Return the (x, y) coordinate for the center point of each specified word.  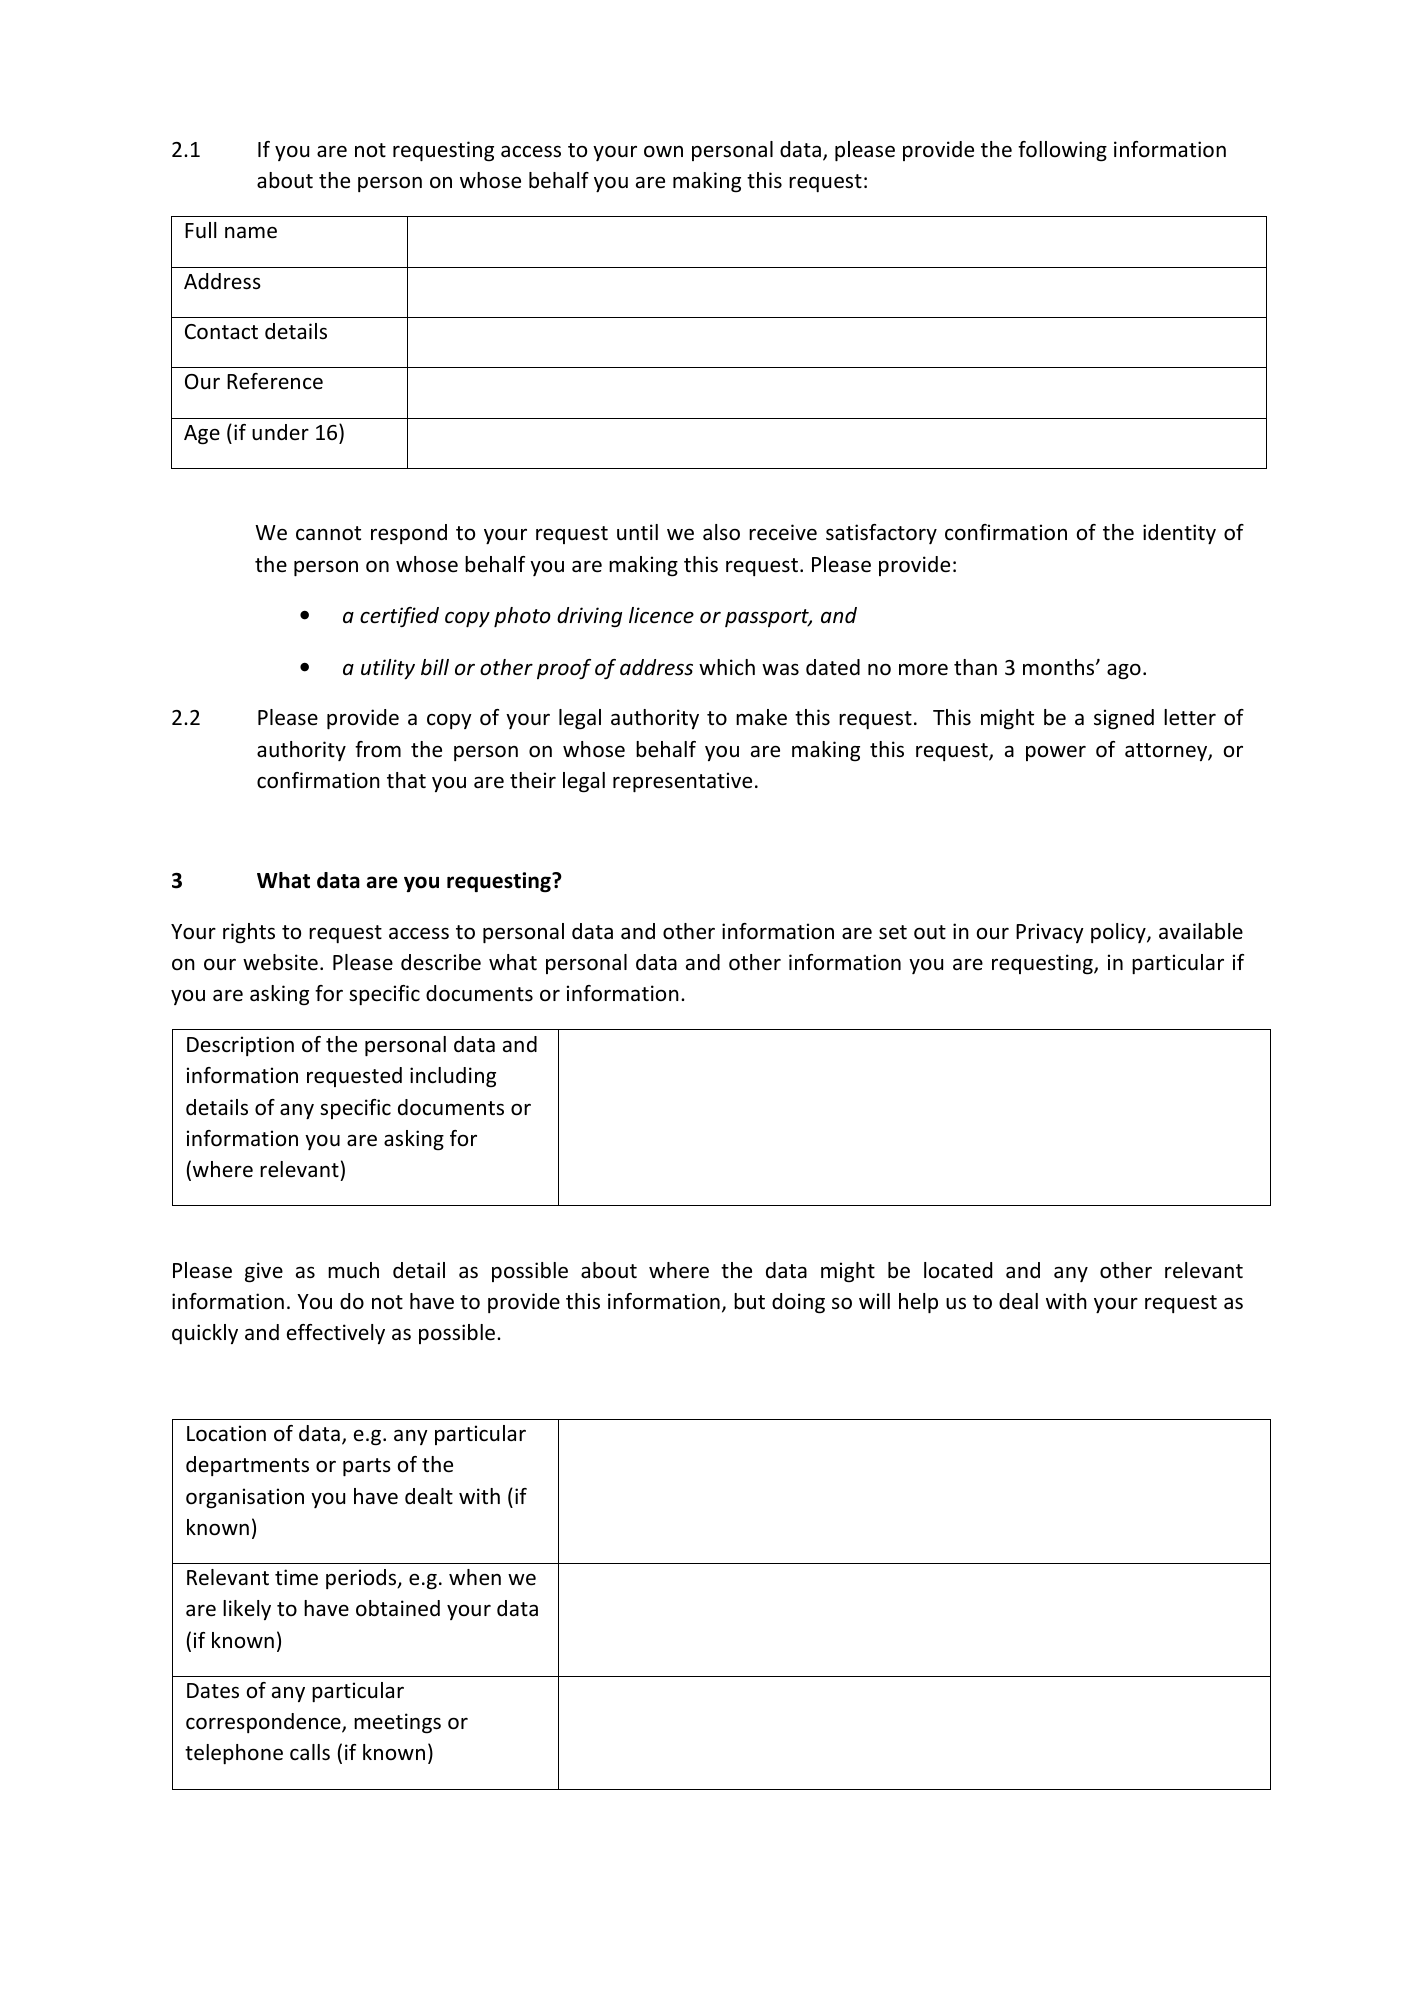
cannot (328, 533)
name (251, 232)
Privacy (1050, 933)
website (280, 962)
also (721, 532)
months (1060, 667)
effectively (336, 1334)
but (749, 1301)
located (958, 1270)
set (893, 932)
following (1062, 151)
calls (310, 1752)
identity (1179, 534)
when (475, 1577)
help (918, 1303)
